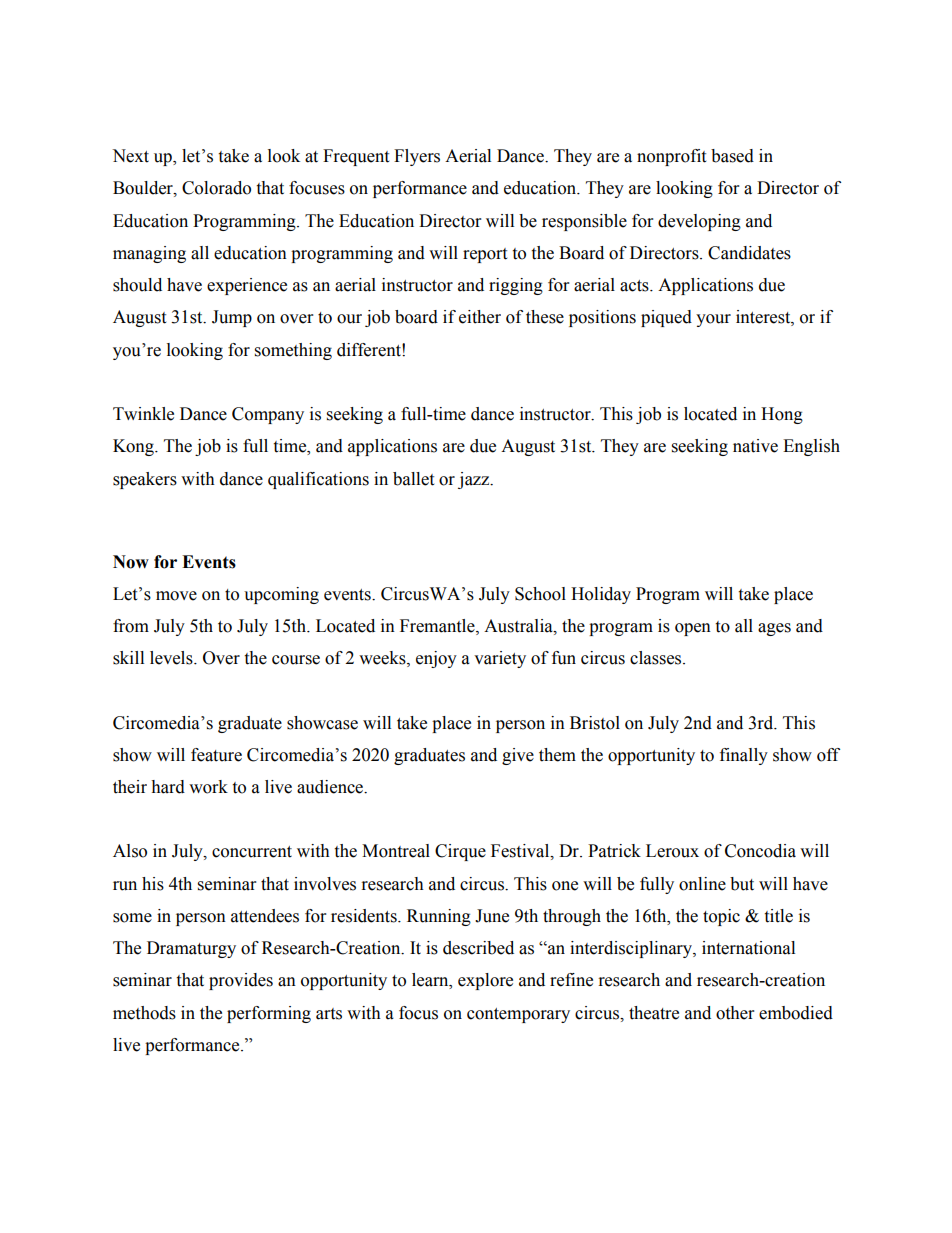 Image resolution: width=952 pixels, height=1233 pixels. Describe the element at coordinates (732, 156) in the screenshot. I see `based` at that location.
